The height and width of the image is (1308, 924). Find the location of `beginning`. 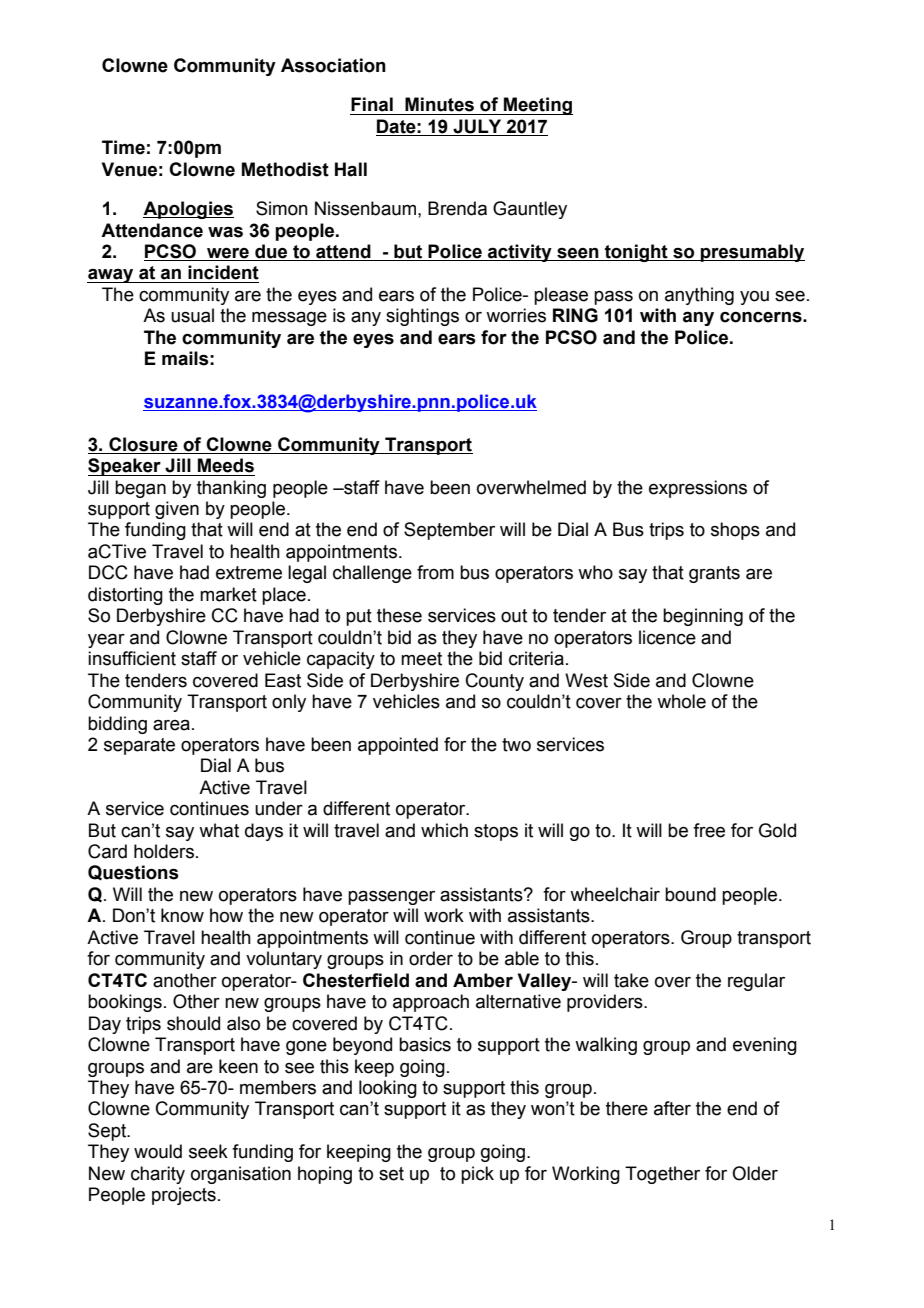

beginning is located at coordinates (703, 617).
